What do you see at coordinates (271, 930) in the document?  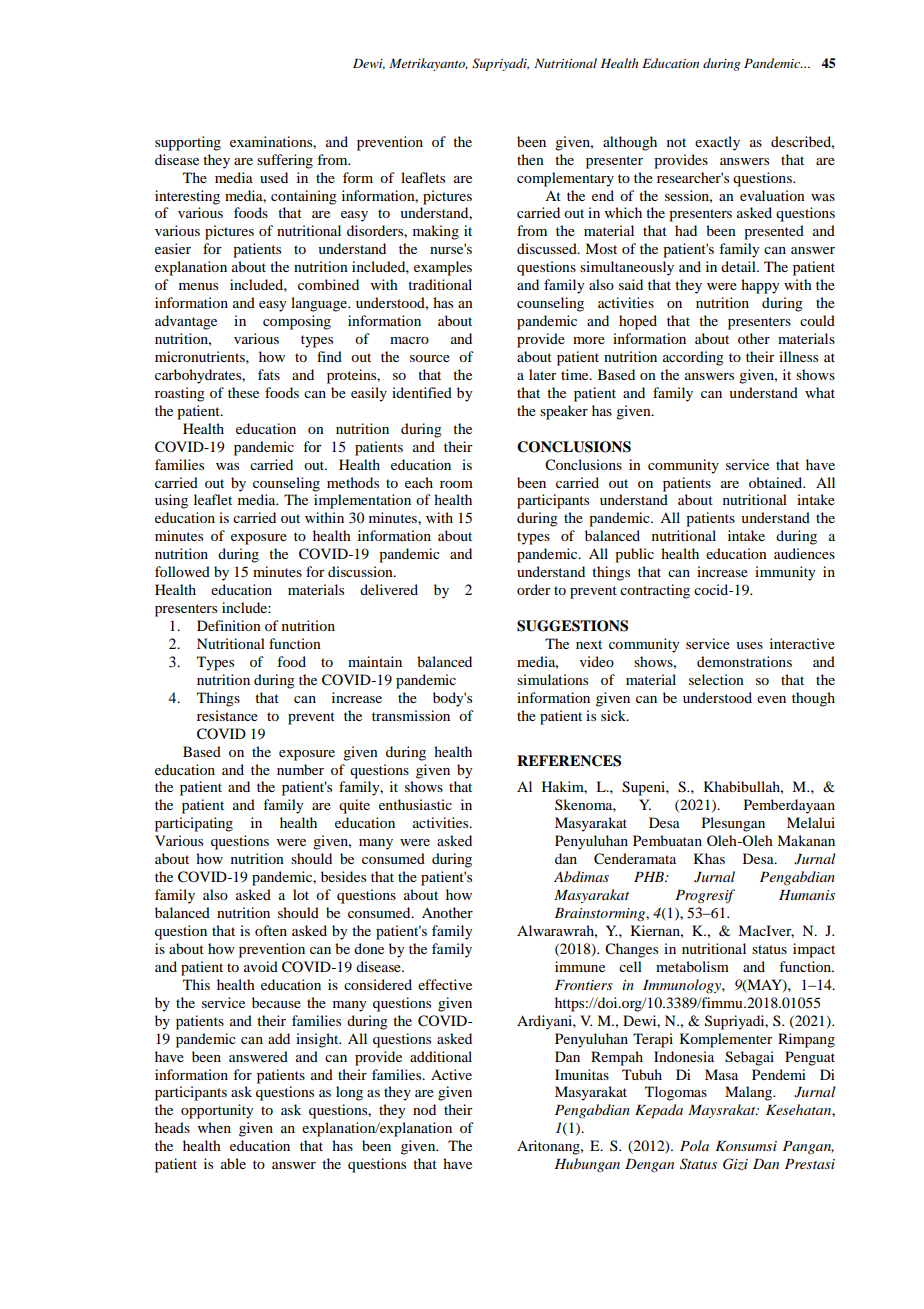 I see `often` at bounding box center [271, 930].
